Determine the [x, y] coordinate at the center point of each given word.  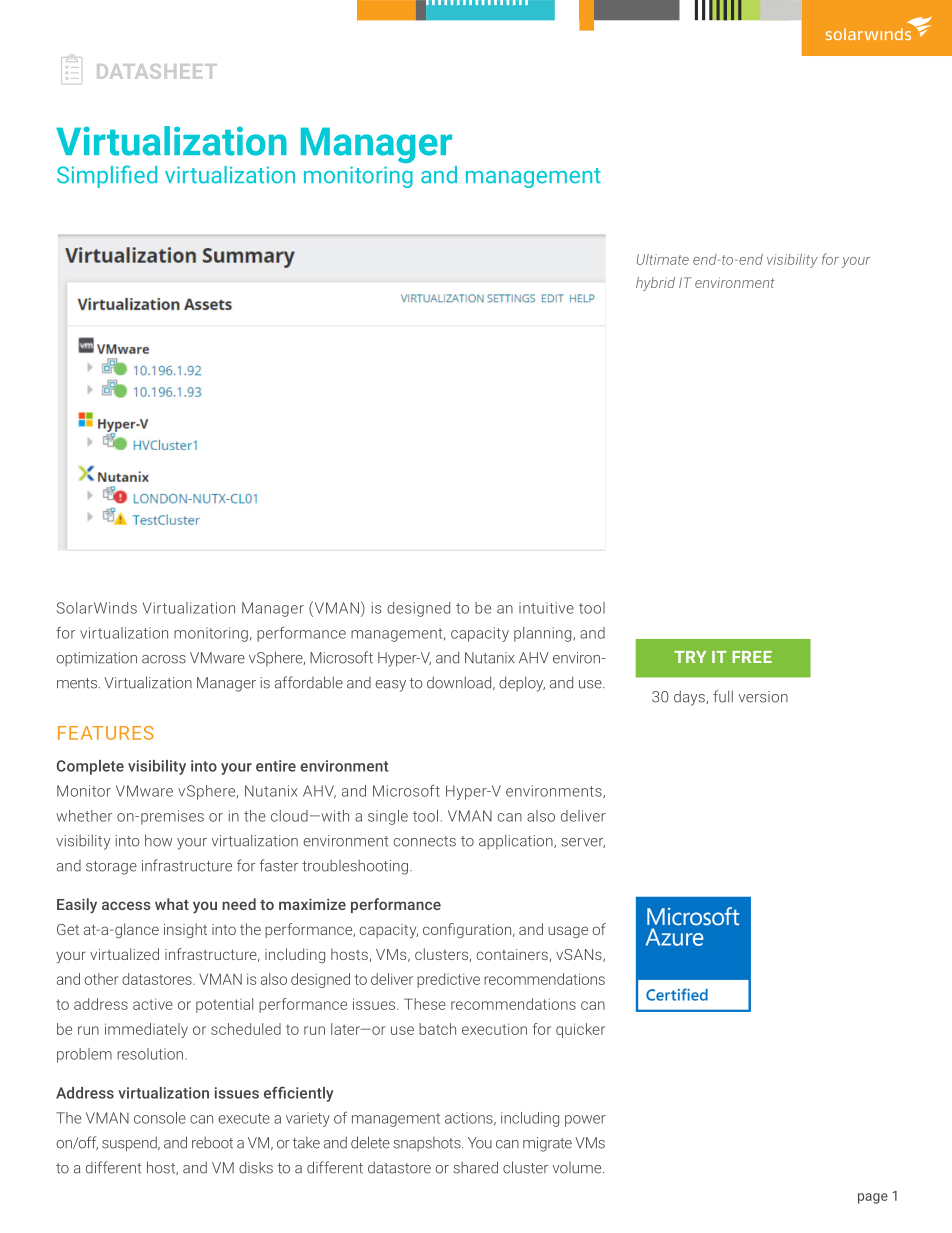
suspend [130, 1144]
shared [475, 1167]
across [164, 659]
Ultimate [663, 259]
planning [544, 634]
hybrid [655, 284]
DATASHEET [157, 71]
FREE [752, 657]
